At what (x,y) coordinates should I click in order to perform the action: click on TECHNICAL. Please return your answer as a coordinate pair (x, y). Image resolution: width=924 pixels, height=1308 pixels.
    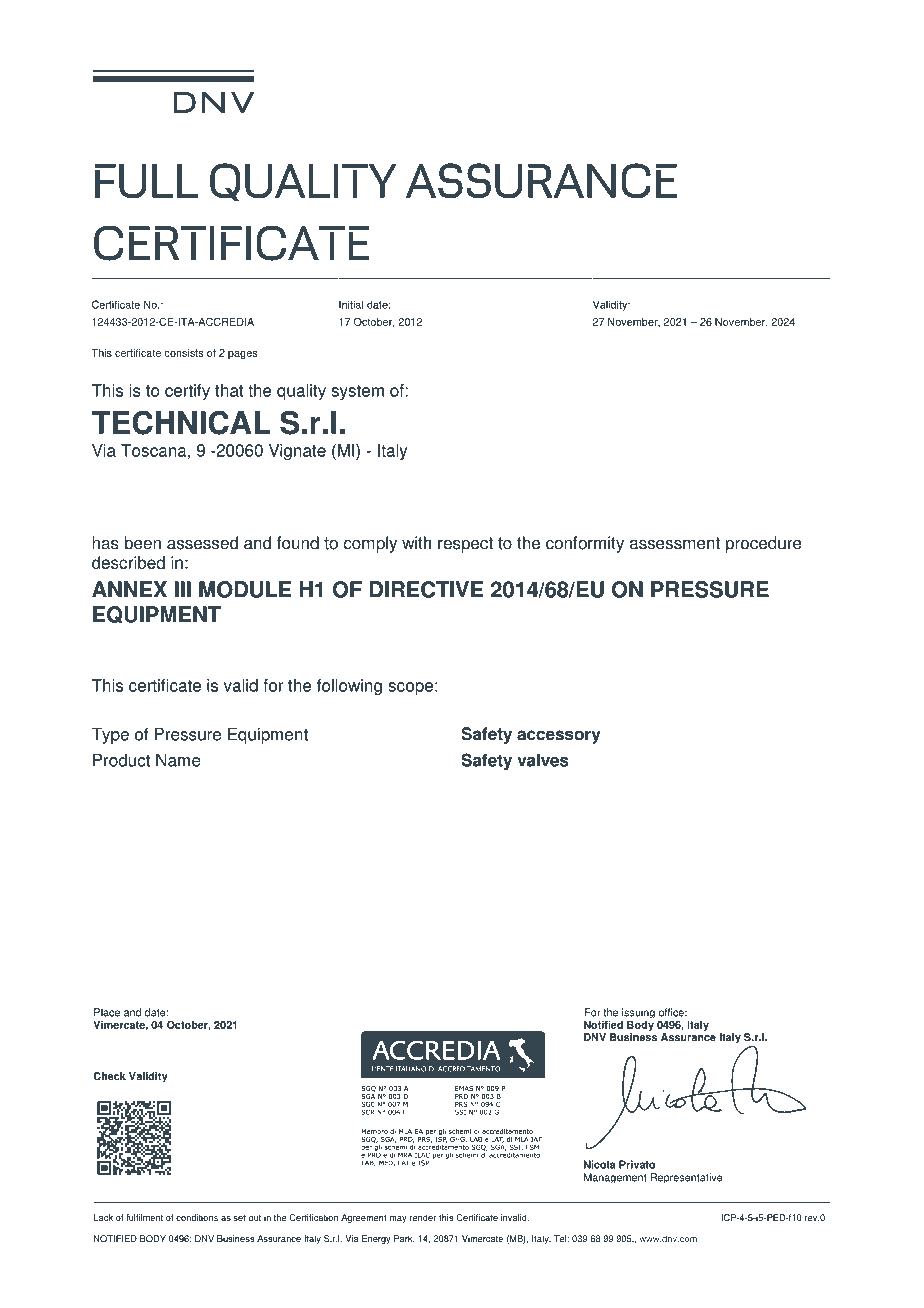
    Looking at the image, I should click on (181, 422).
